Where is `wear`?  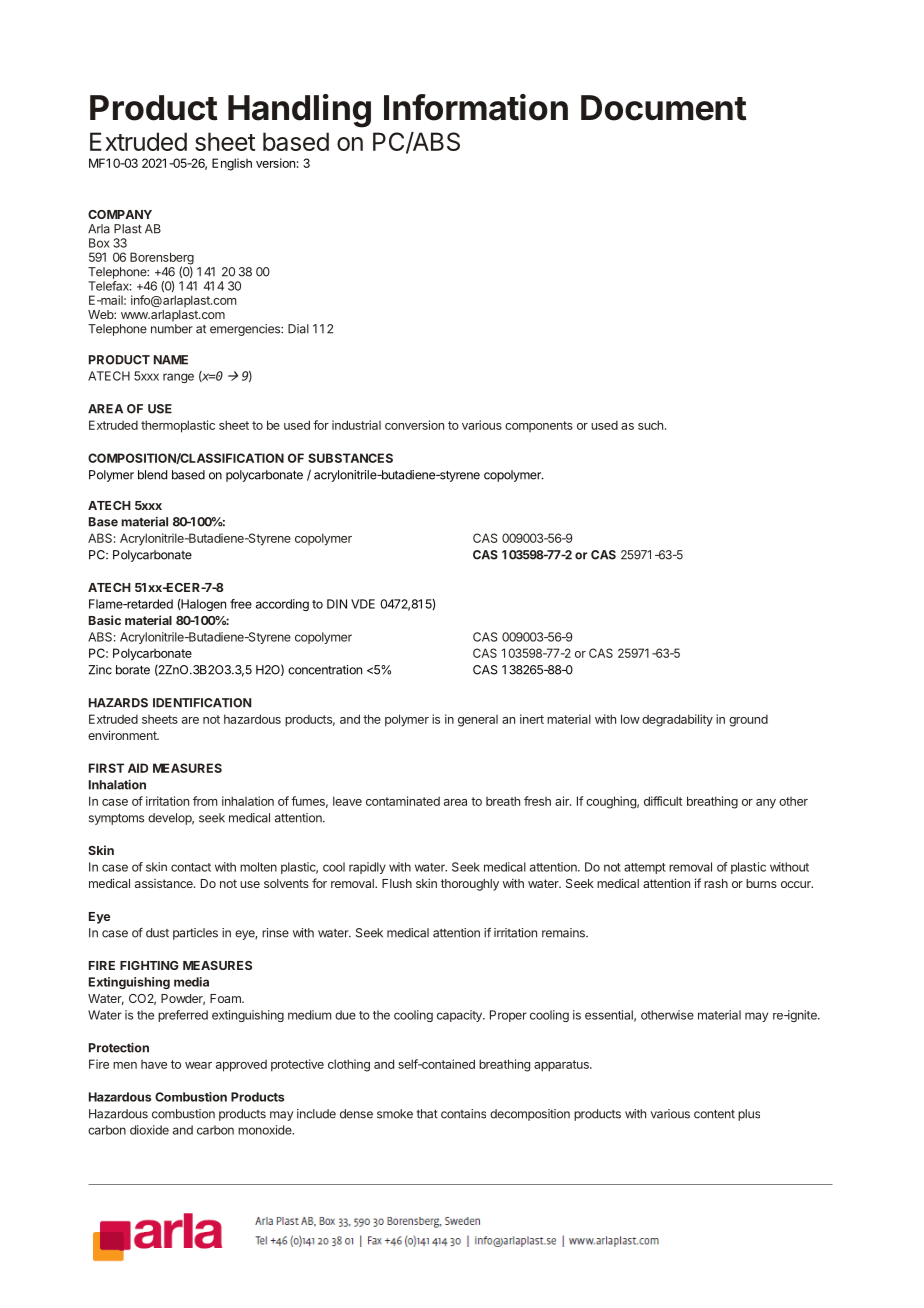
wear is located at coordinates (198, 1065).
